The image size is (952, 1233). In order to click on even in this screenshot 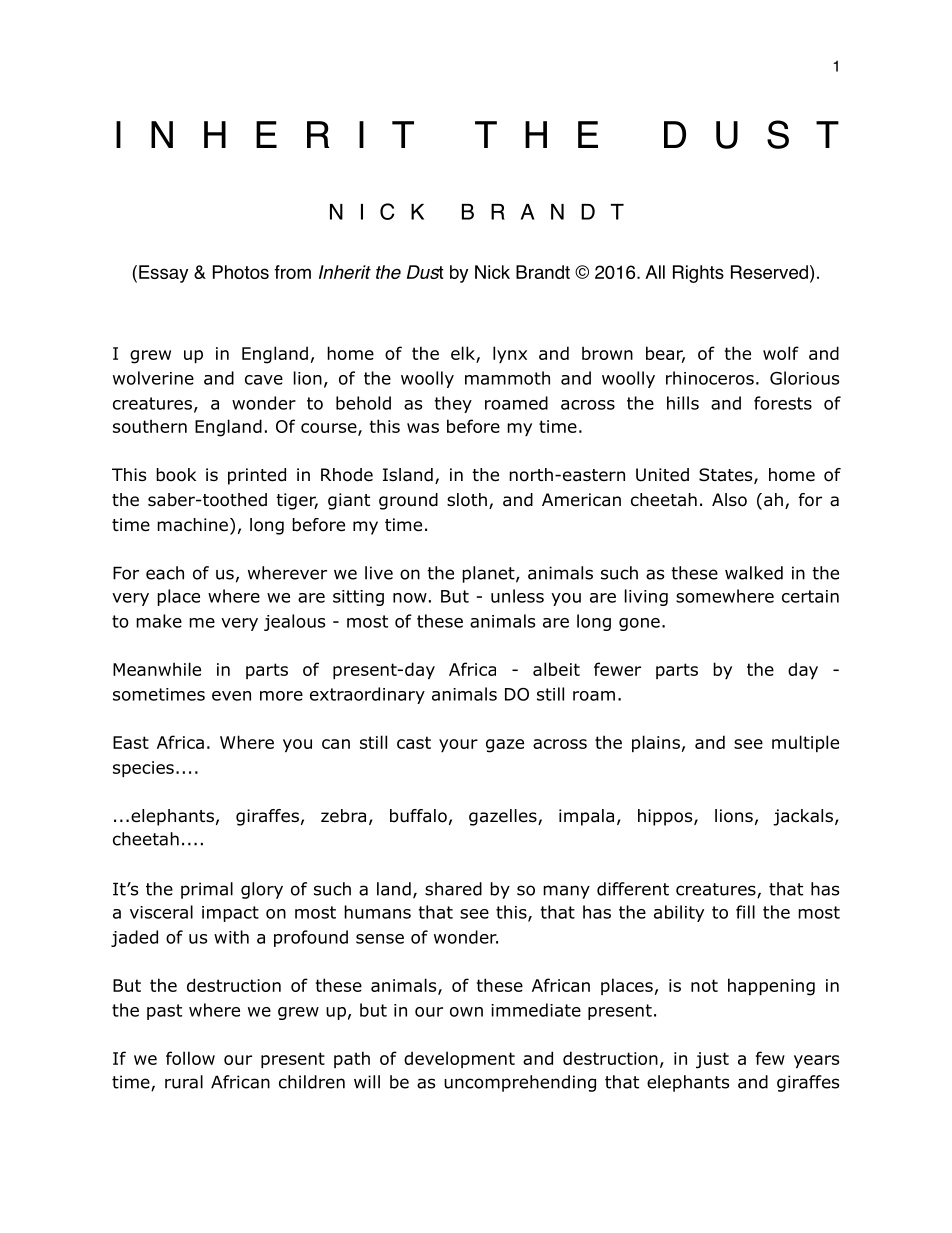, I will do `click(231, 696)`.
